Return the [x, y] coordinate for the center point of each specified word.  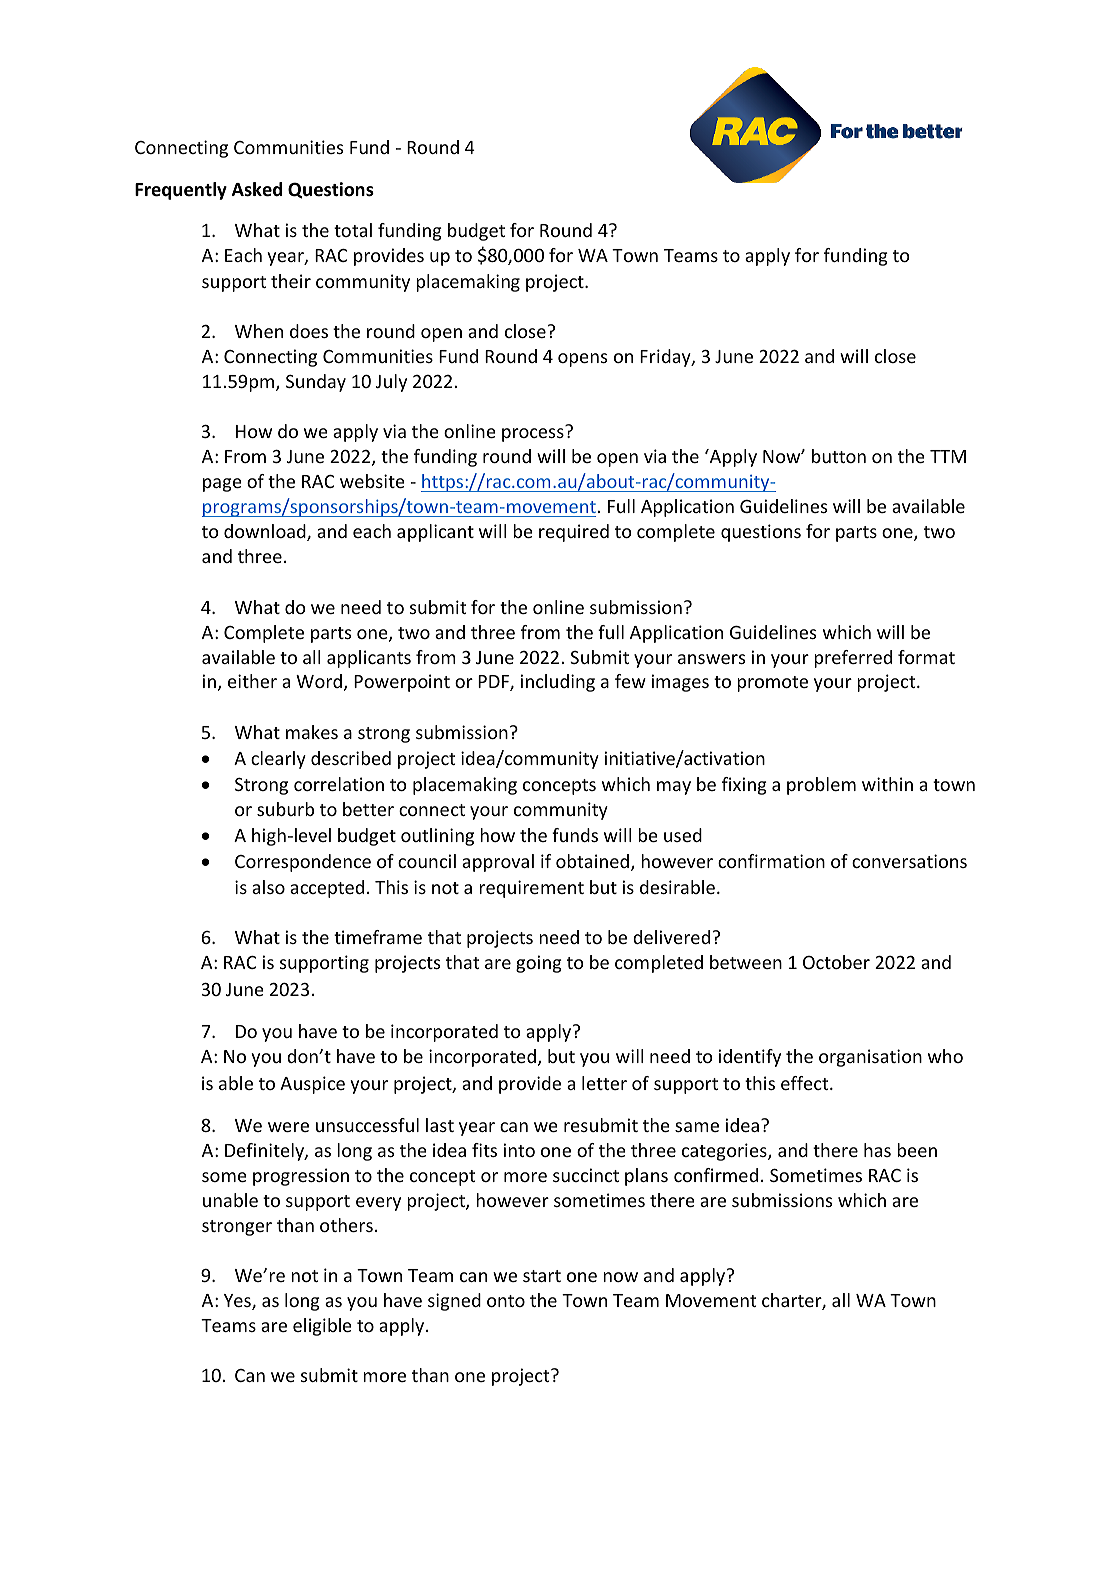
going [539, 964]
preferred [853, 659]
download [266, 532]
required [574, 533]
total [353, 230]
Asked [257, 189]
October [836, 962]
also [268, 887]
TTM [948, 456]
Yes [238, 1302]
